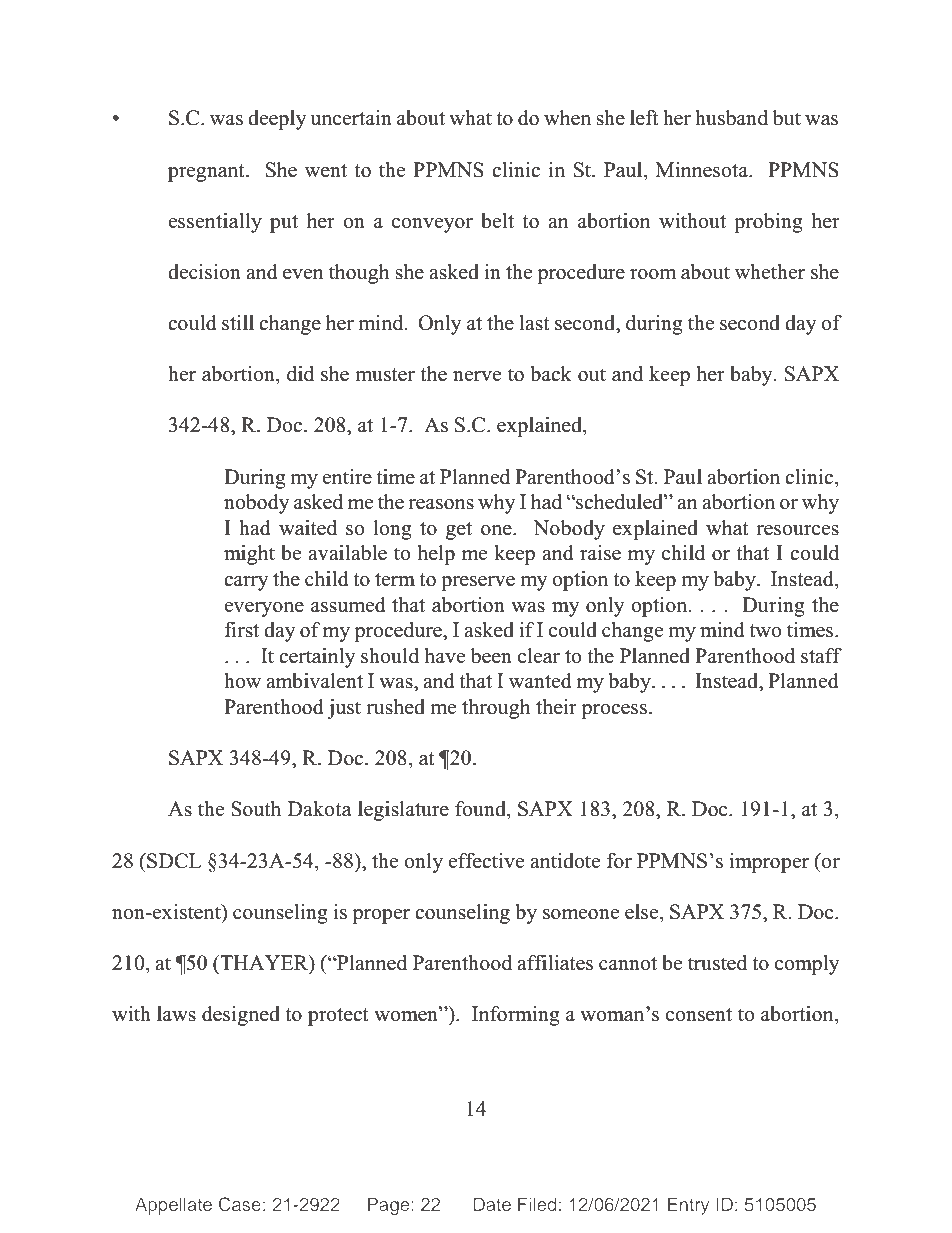 Image resolution: width=952 pixels, height=1233 pixels. I want to click on waited, so click(308, 528).
